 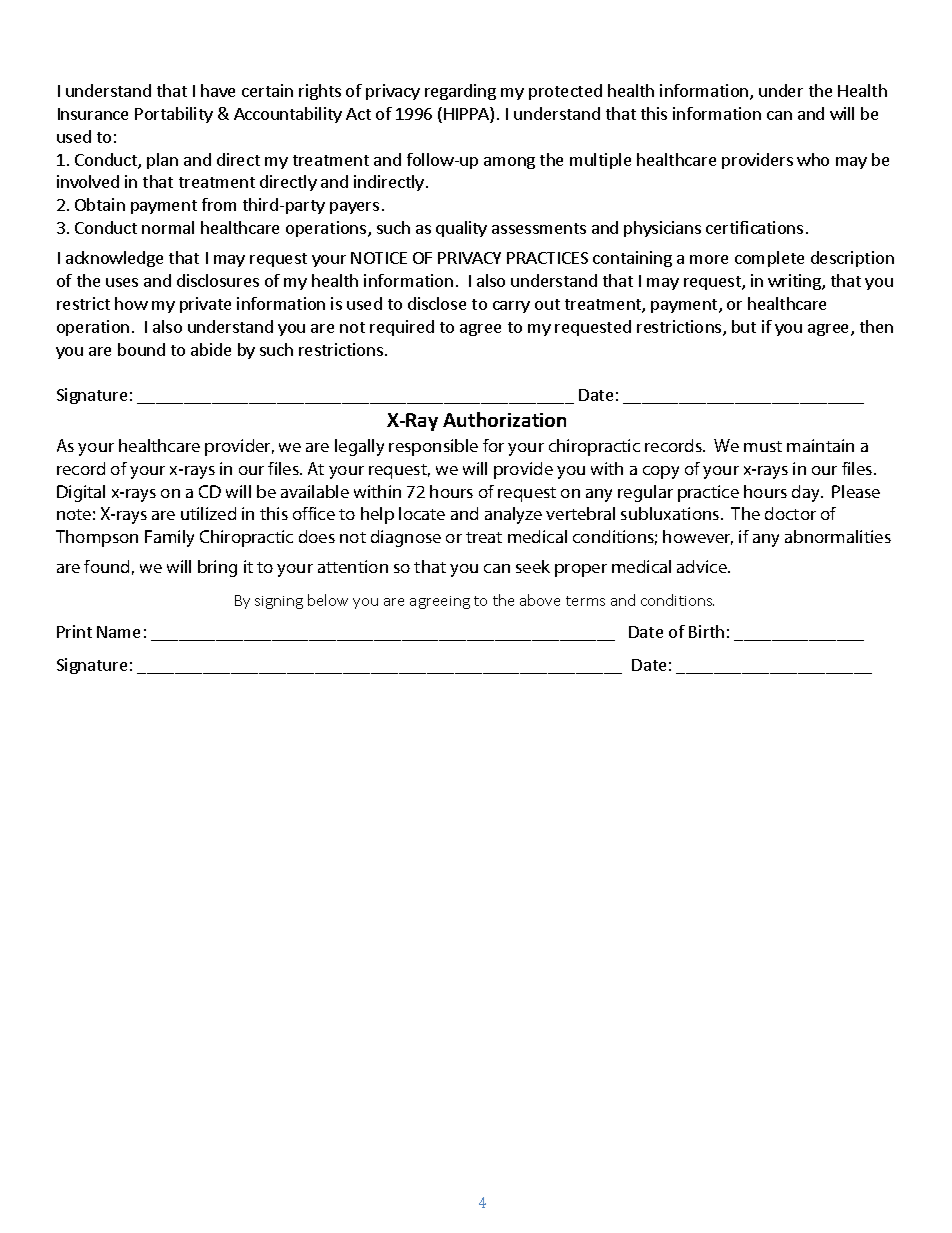 I want to click on analyze, so click(x=513, y=515).
